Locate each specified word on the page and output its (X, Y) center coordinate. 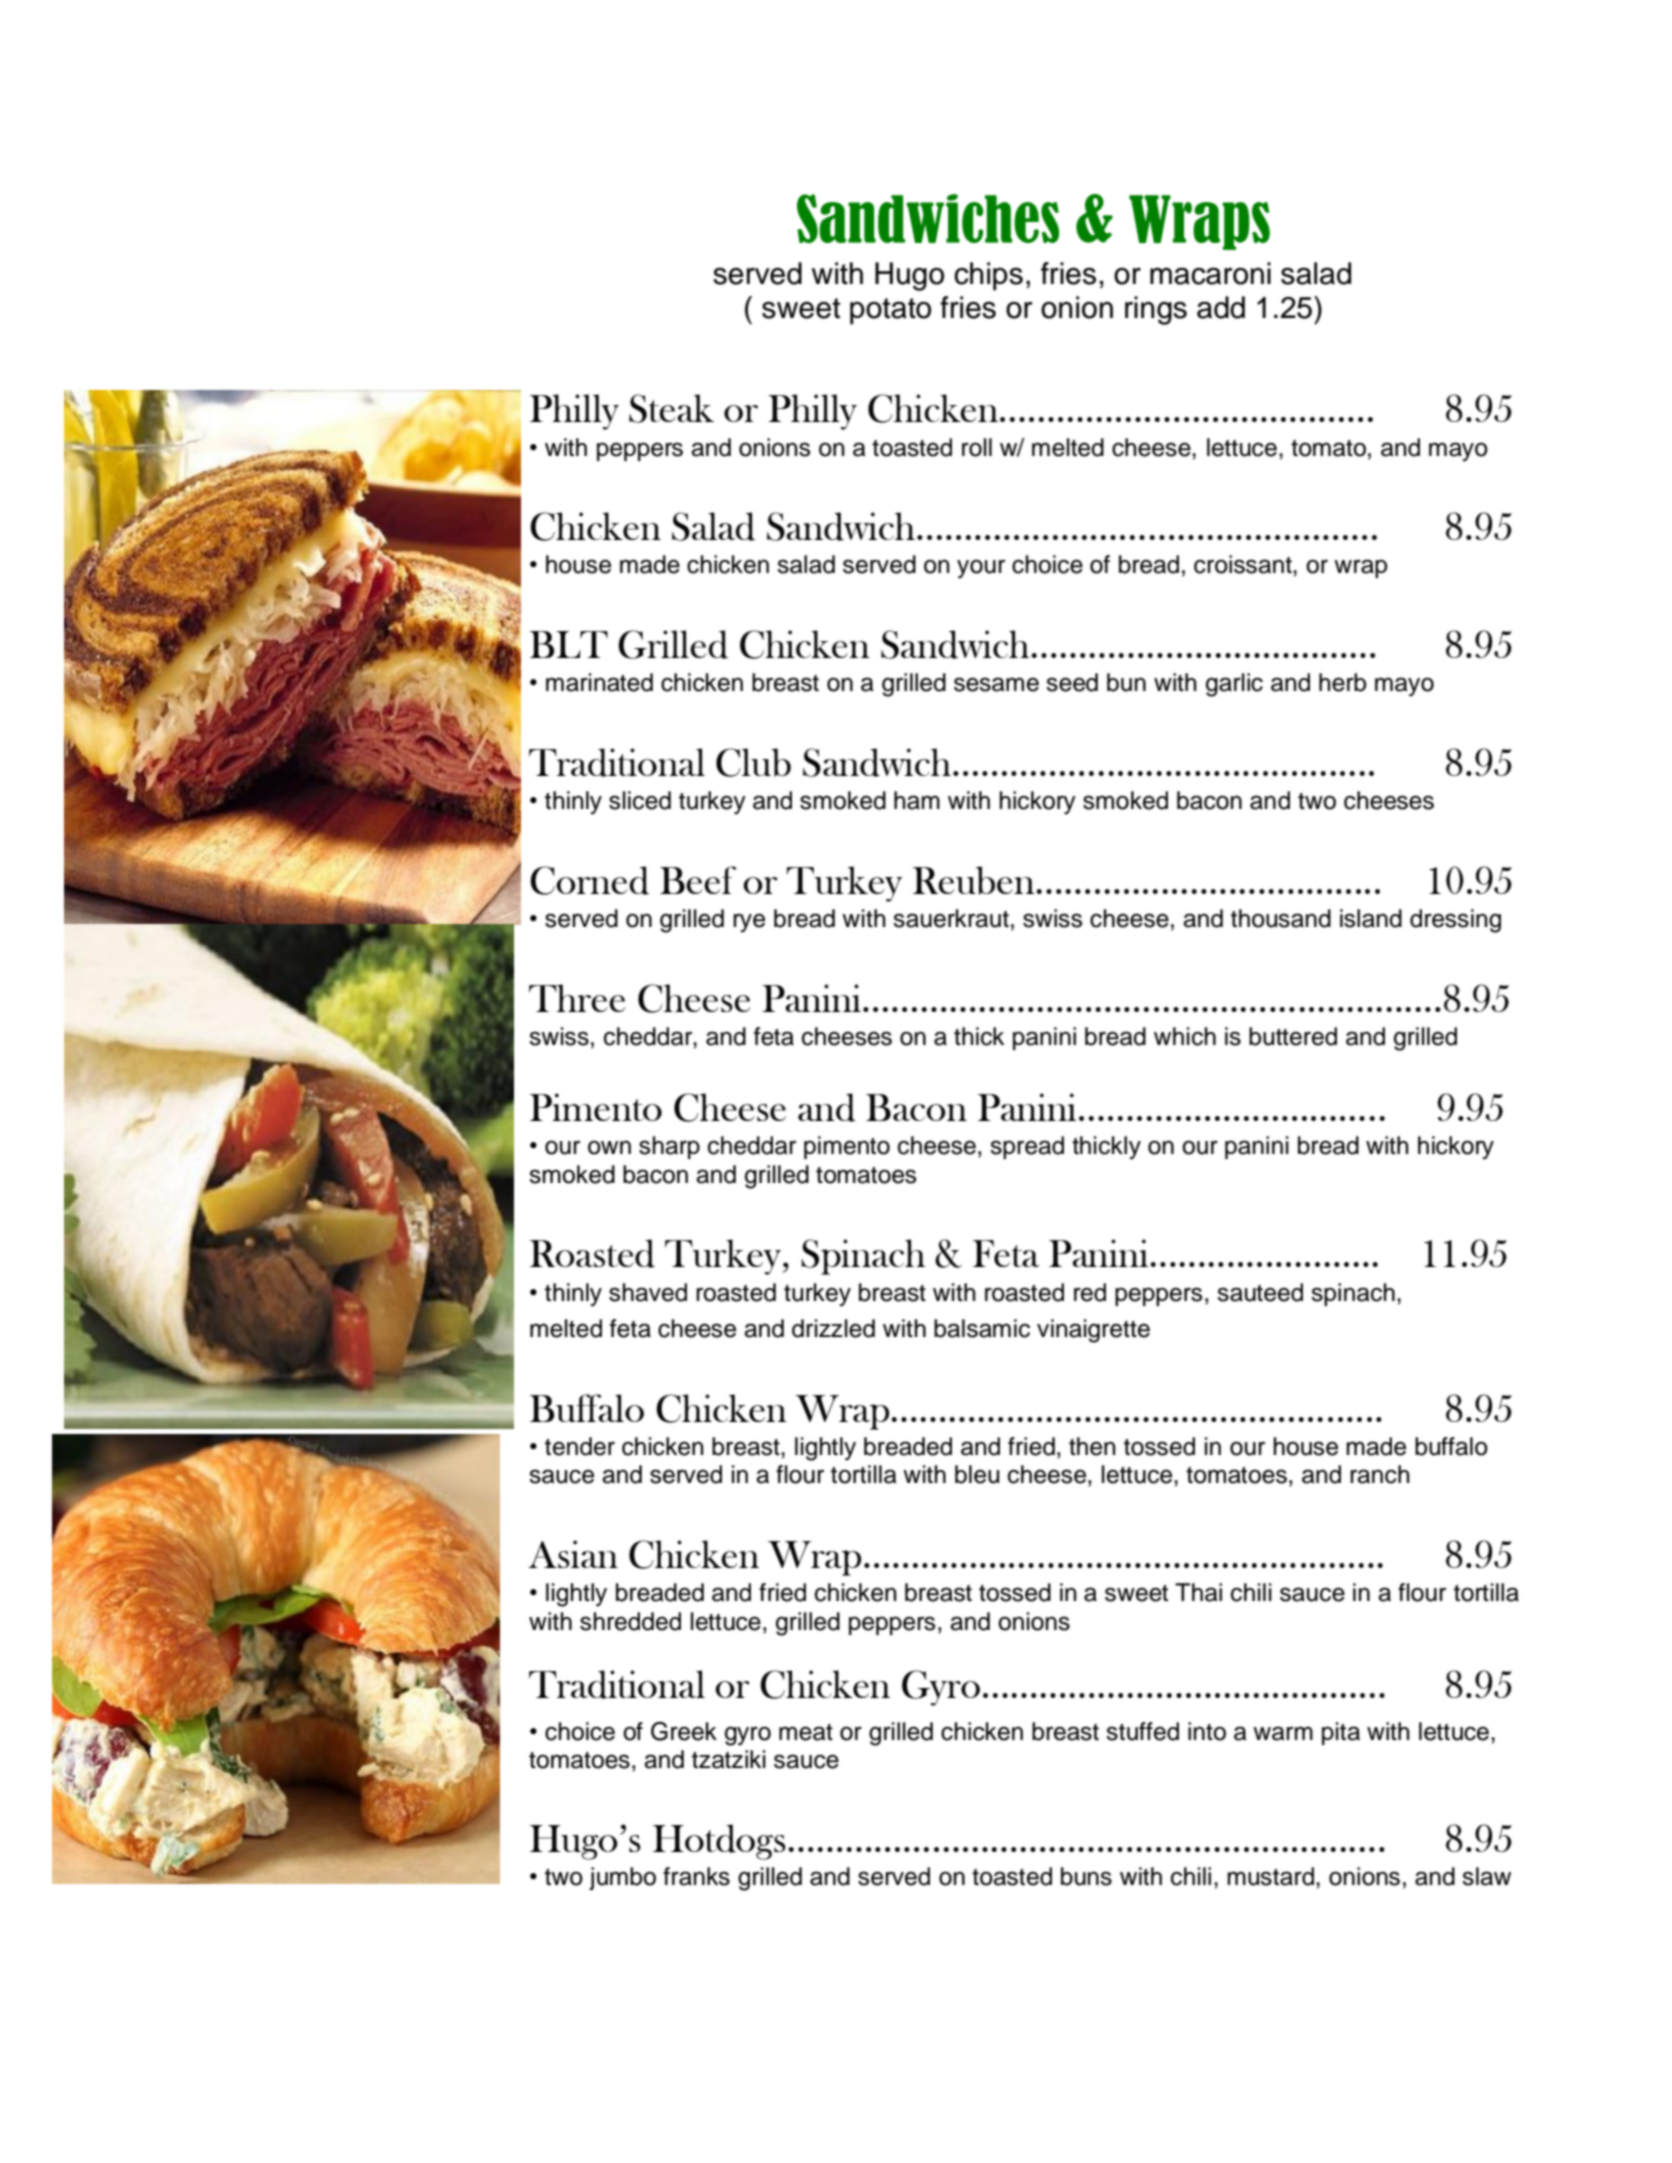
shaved (648, 1292)
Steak (671, 408)
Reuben (975, 880)
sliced (640, 800)
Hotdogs (719, 1842)
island (1371, 918)
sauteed (1260, 1292)
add (1221, 307)
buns (1086, 1876)
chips (988, 276)
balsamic (982, 1328)
